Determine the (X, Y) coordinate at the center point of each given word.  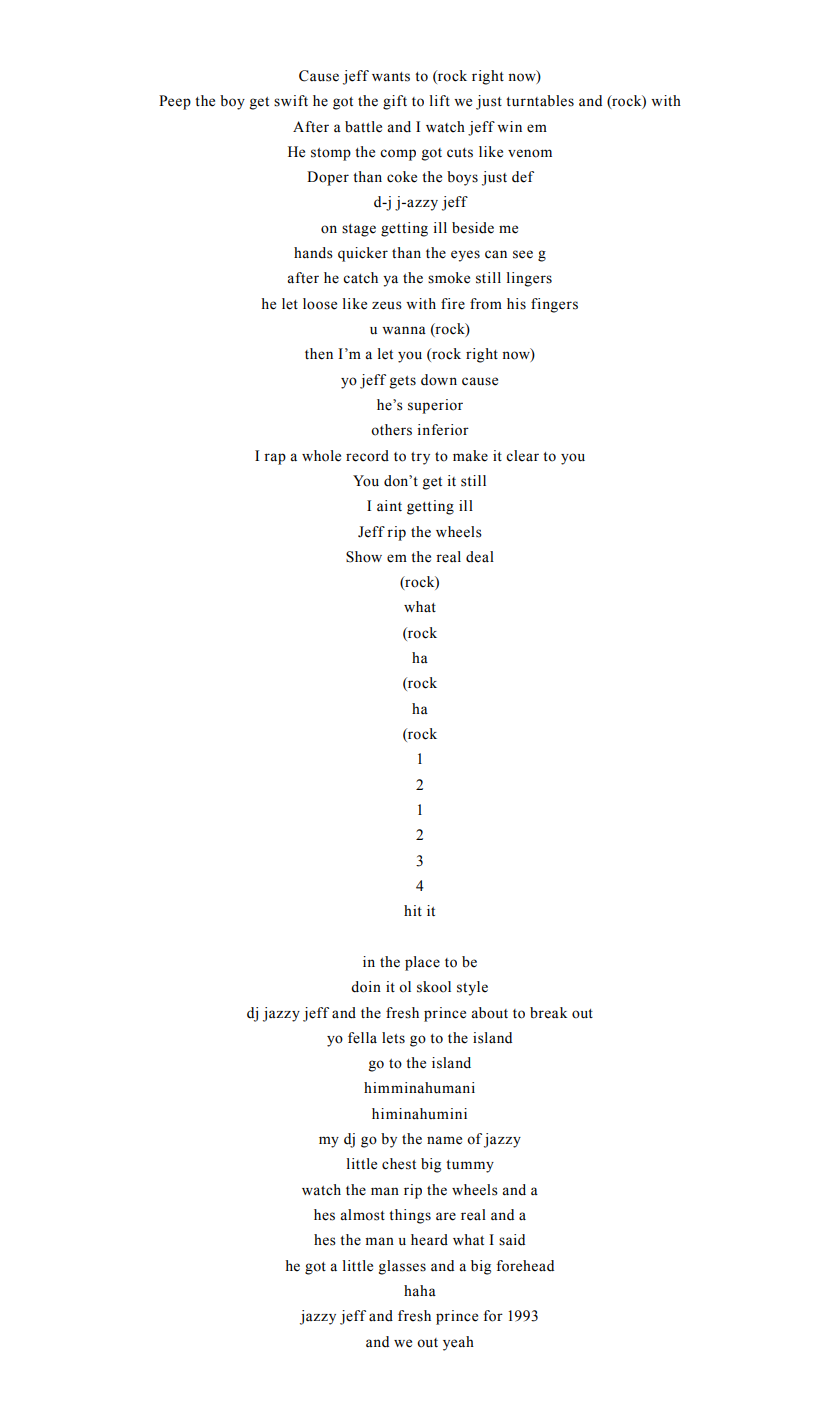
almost (362, 1215)
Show (364, 557)
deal (480, 557)
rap (275, 459)
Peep (175, 102)
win (509, 126)
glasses (402, 1267)
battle (363, 127)
